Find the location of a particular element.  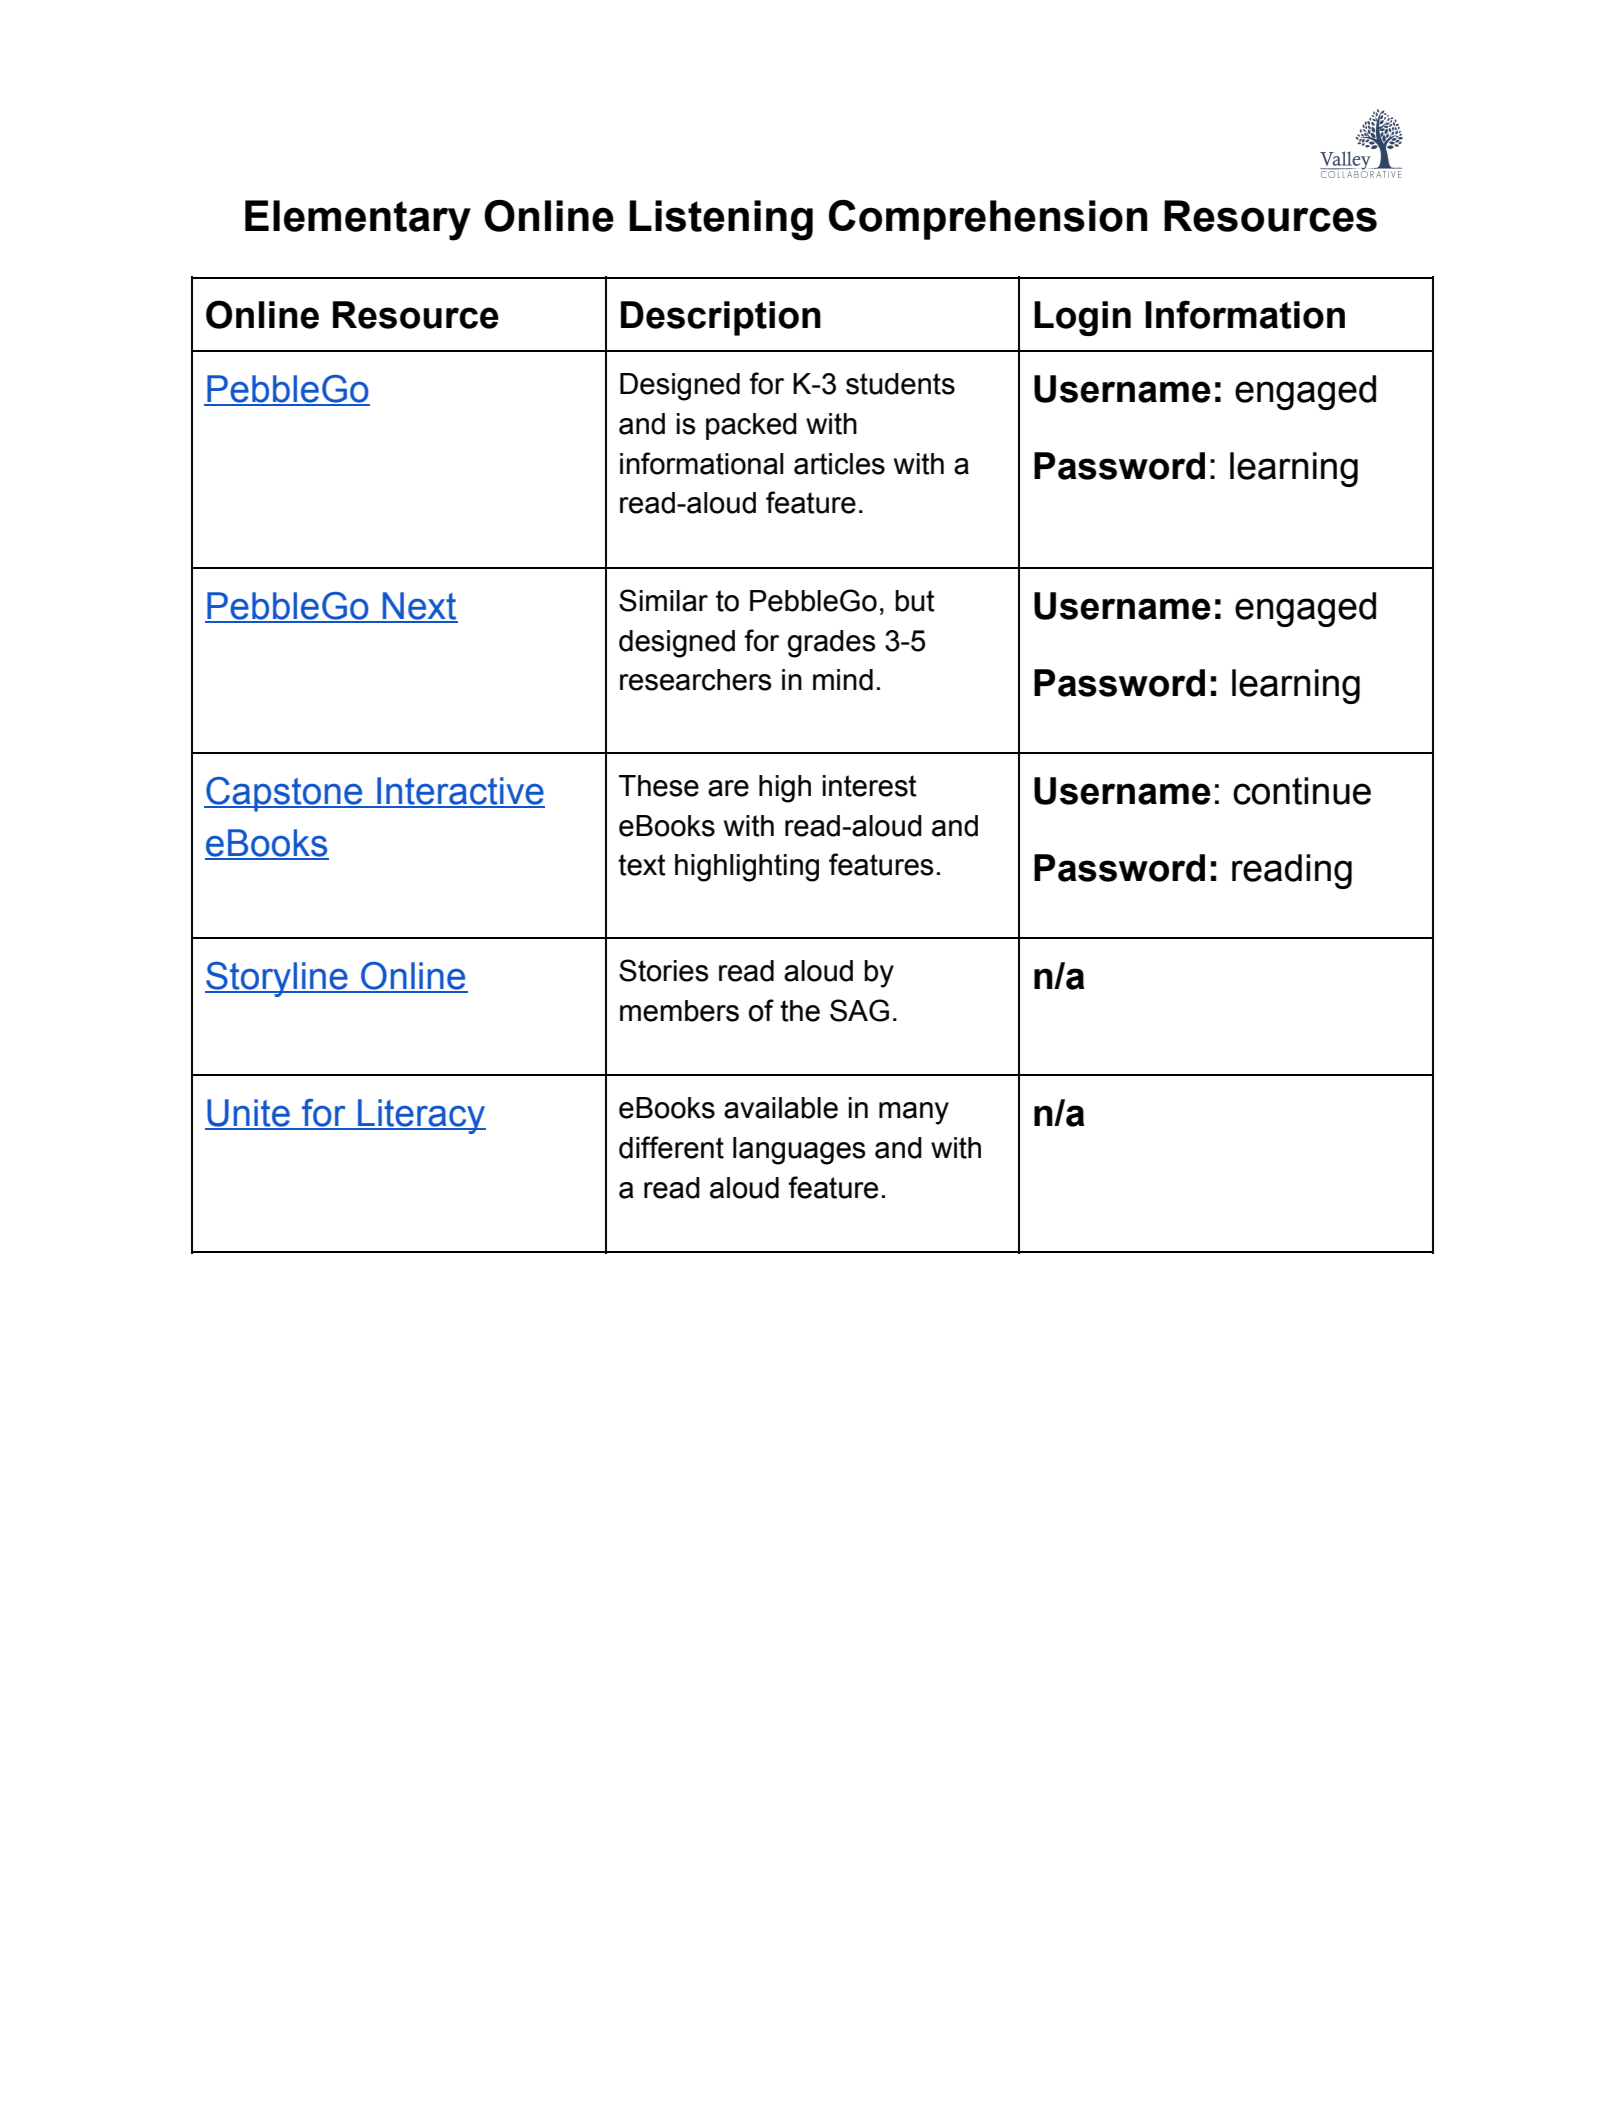

are is located at coordinates (728, 788).
